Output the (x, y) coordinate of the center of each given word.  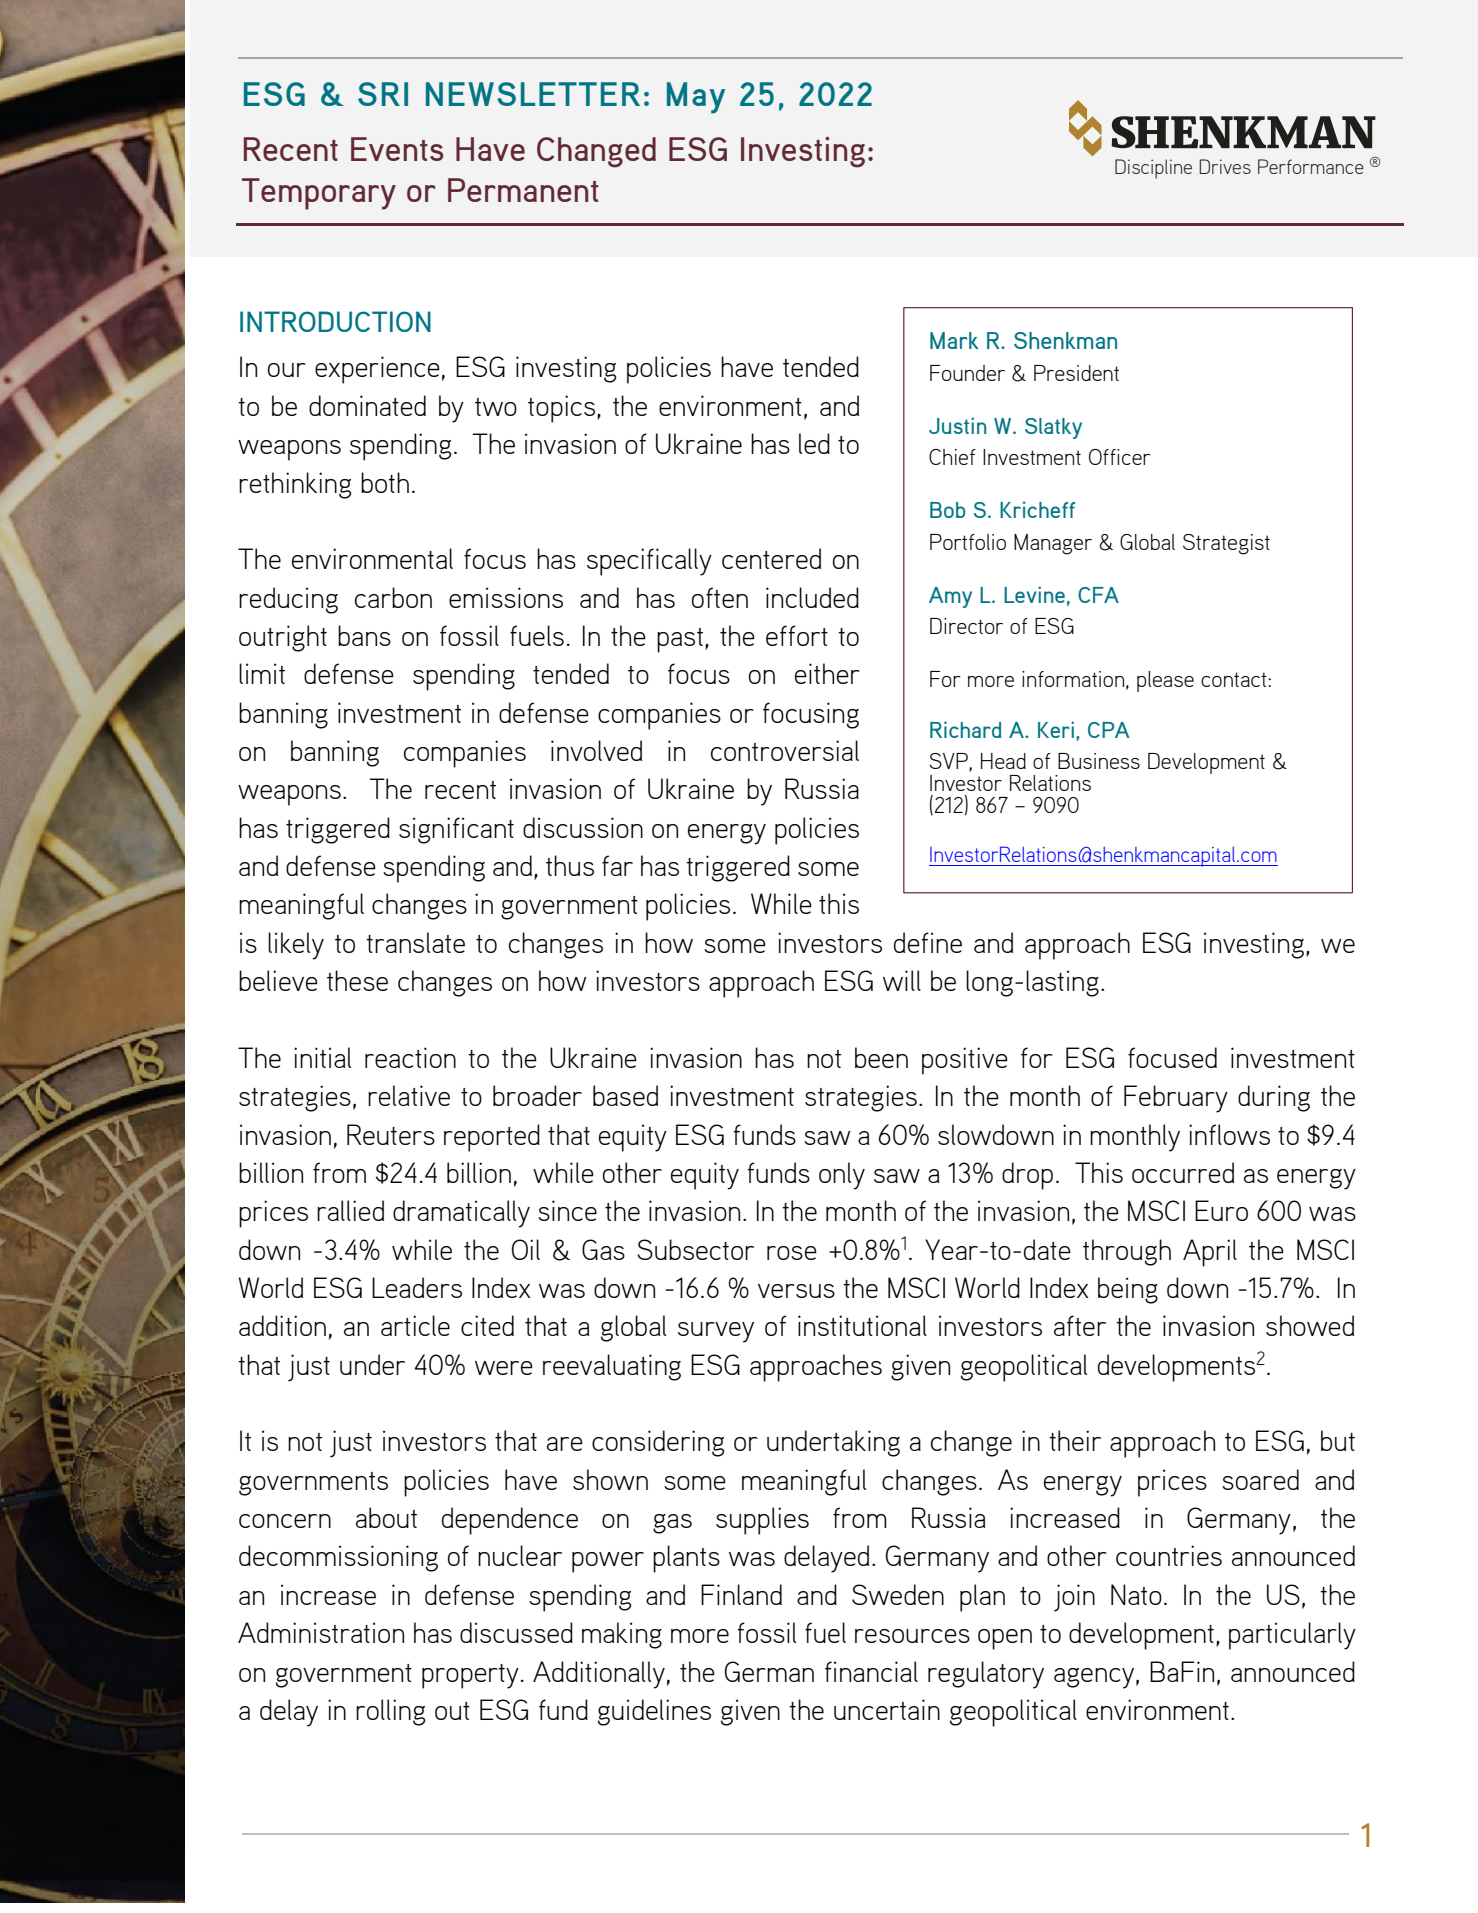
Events (397, 149)
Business (1099, 761)
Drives (1225, 166)
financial (871, 1671)
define (928, 942)
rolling (391, 1712)
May (696, 98)
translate (415, 942)
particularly (1292, 1636)
